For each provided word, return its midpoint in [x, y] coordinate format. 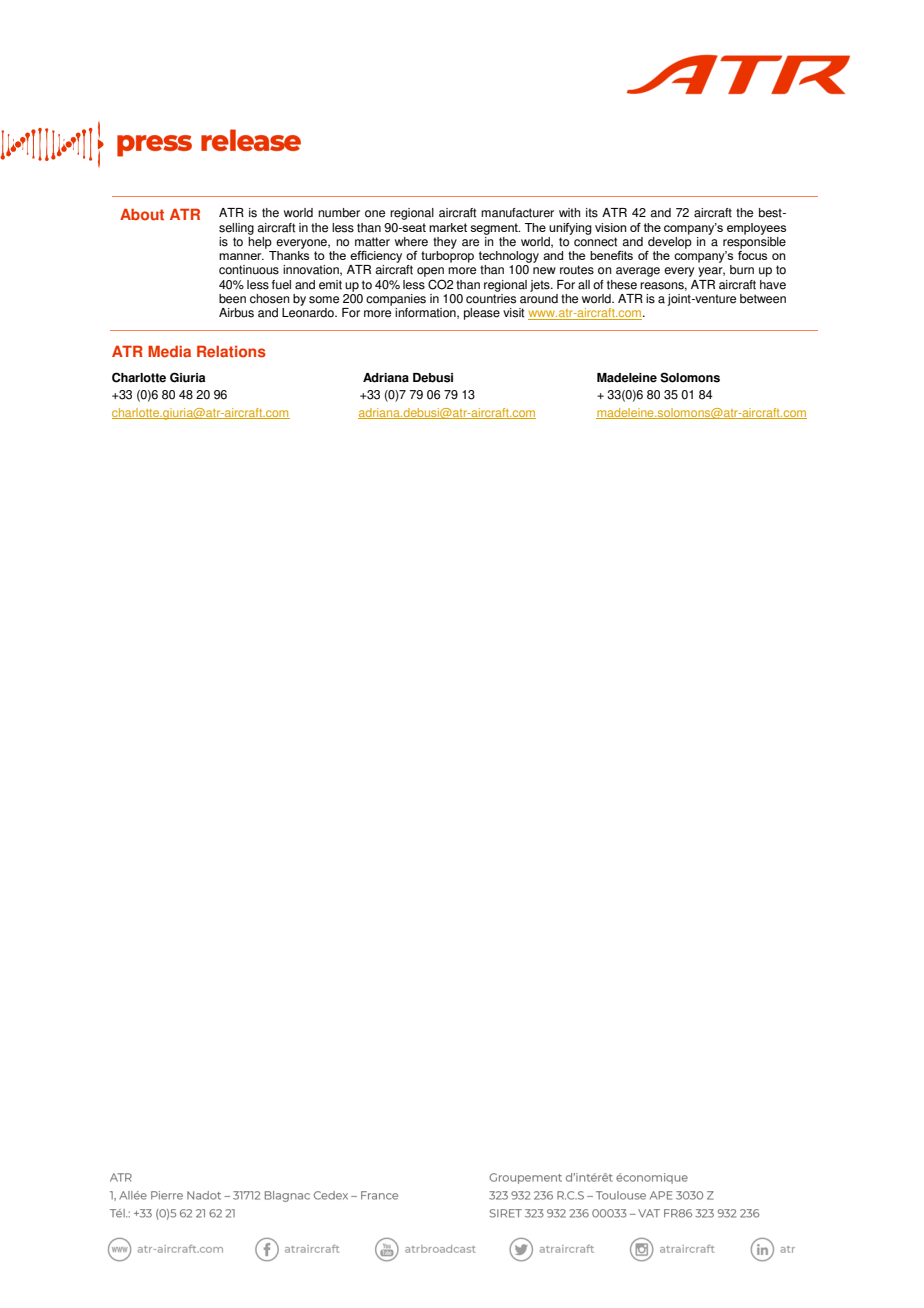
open [430, 273]
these [622, 285]
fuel [281, 285]
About [142, 214]
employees [756, 229]
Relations [231, 351]
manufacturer [517, 213]
